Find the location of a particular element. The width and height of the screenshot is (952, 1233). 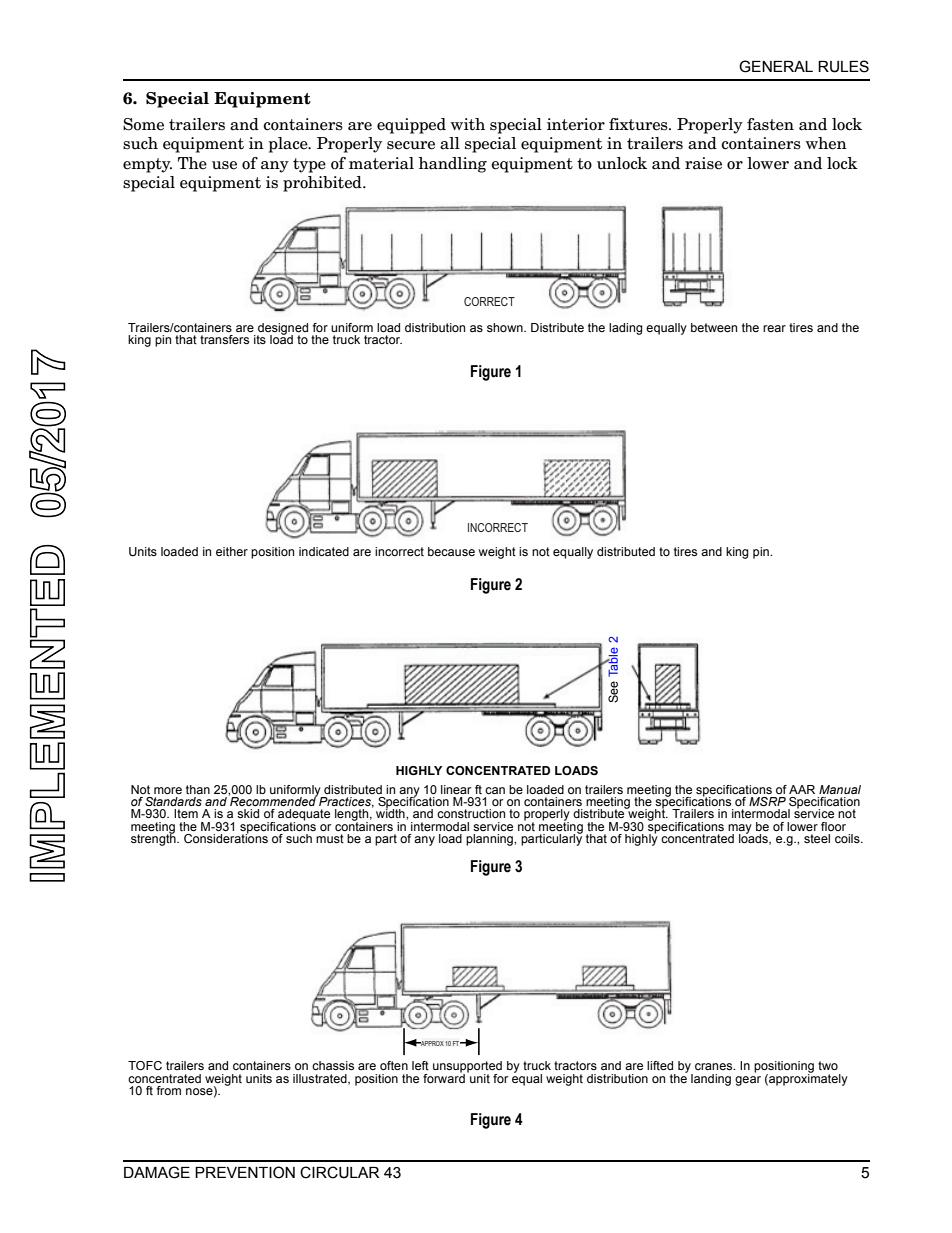

because is located at coordinates (451, 551).
